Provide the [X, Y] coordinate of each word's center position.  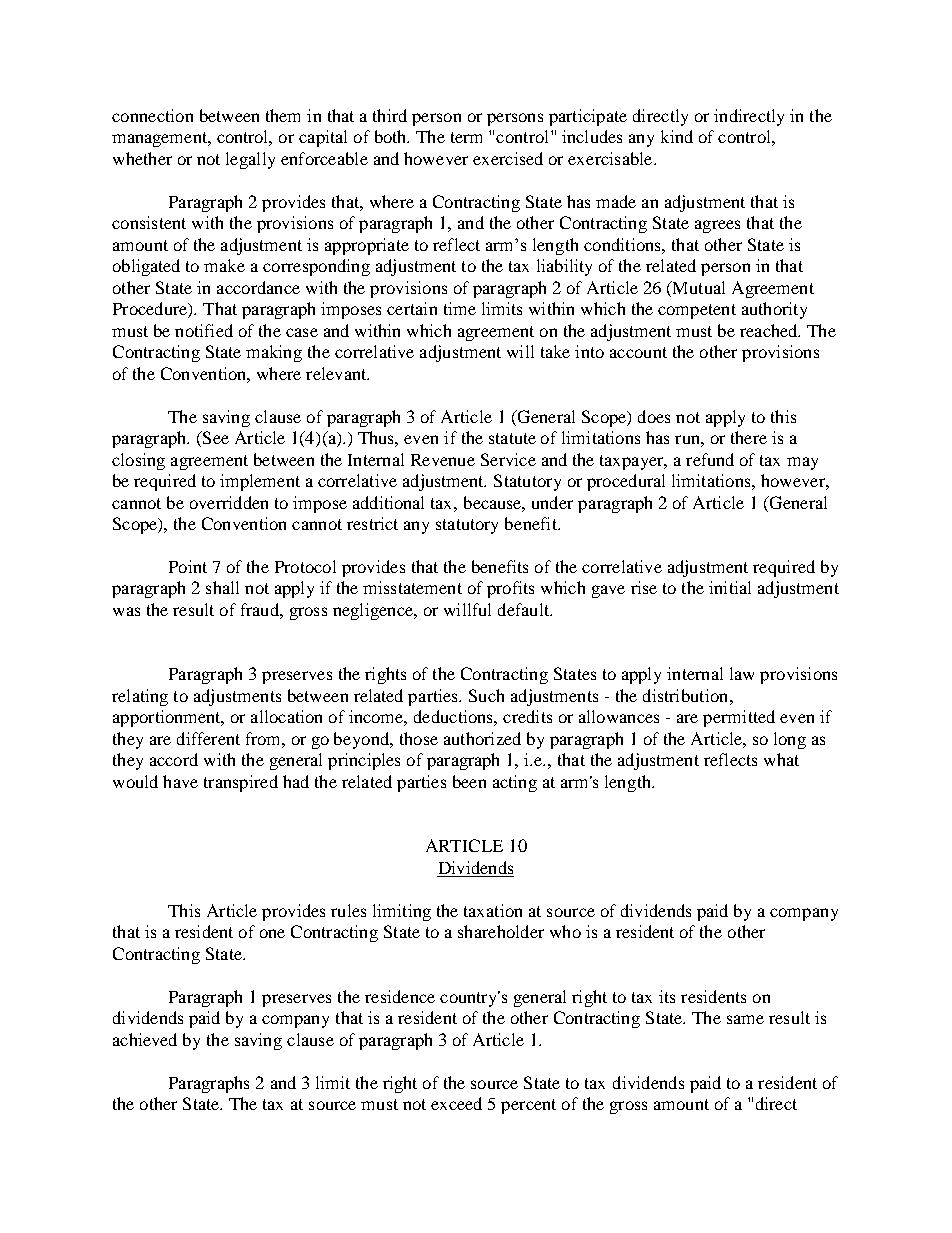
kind [677, 136]
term [466, 137]
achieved [145, 1039]
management [161, 139]
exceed [456, 1103]
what [781, 759]
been [469, 781]
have [180, 781]
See [214, 439]
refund [710, 459]
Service [508, 459]
